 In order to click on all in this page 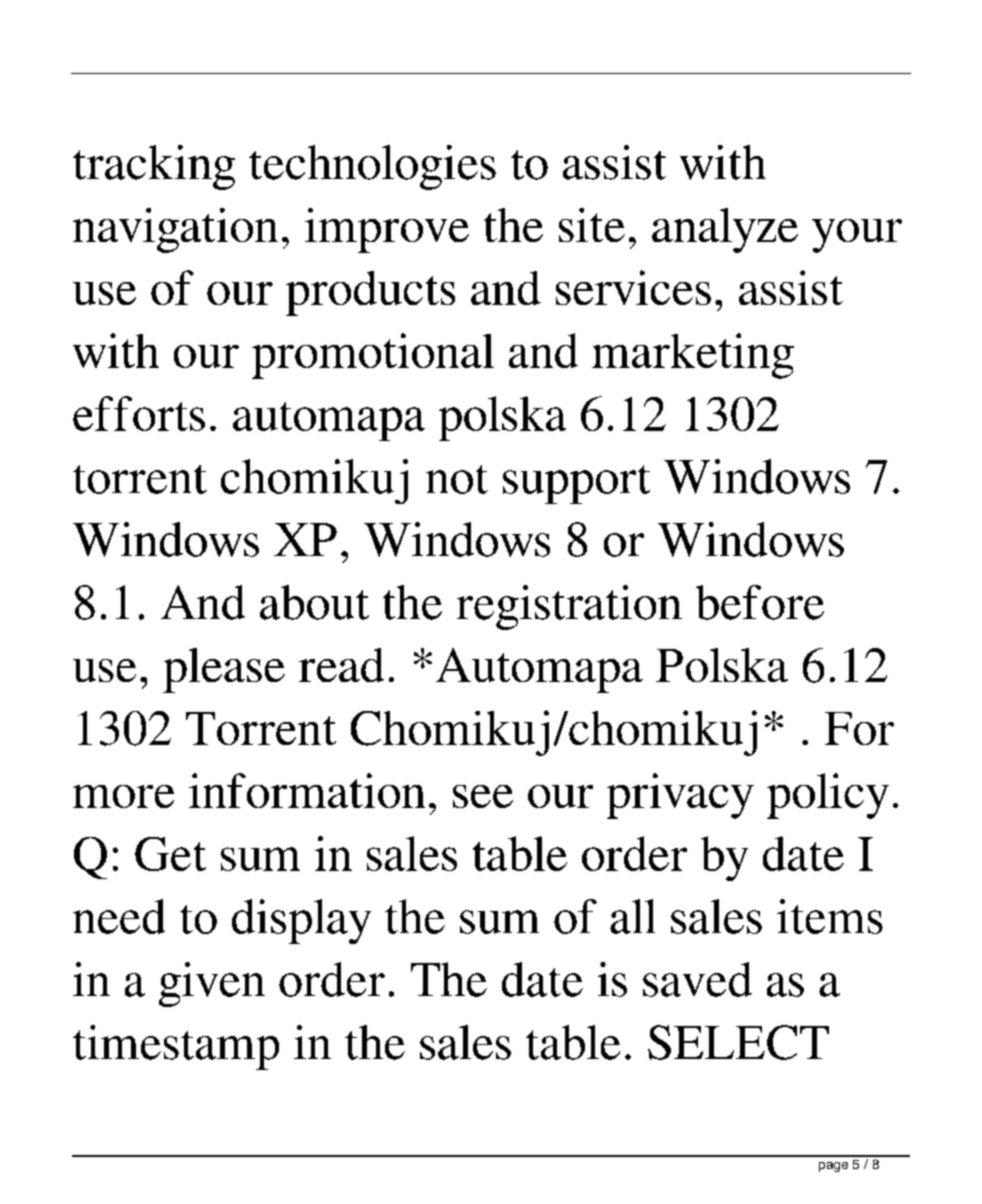, I will do `click(632, 916)`.
